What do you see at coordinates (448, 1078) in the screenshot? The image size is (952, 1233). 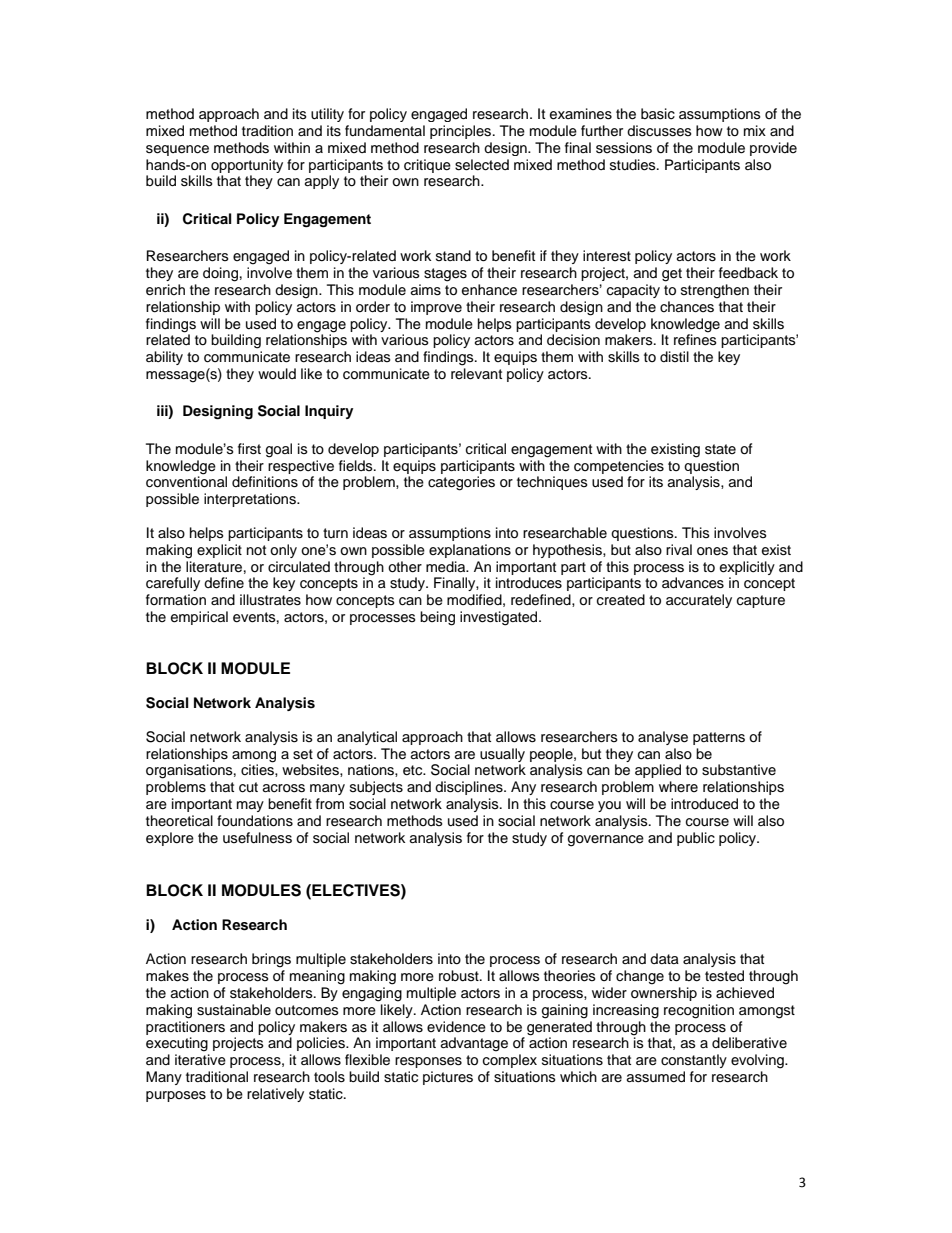 I see `pictures` at bounding box center [448, 1078].
